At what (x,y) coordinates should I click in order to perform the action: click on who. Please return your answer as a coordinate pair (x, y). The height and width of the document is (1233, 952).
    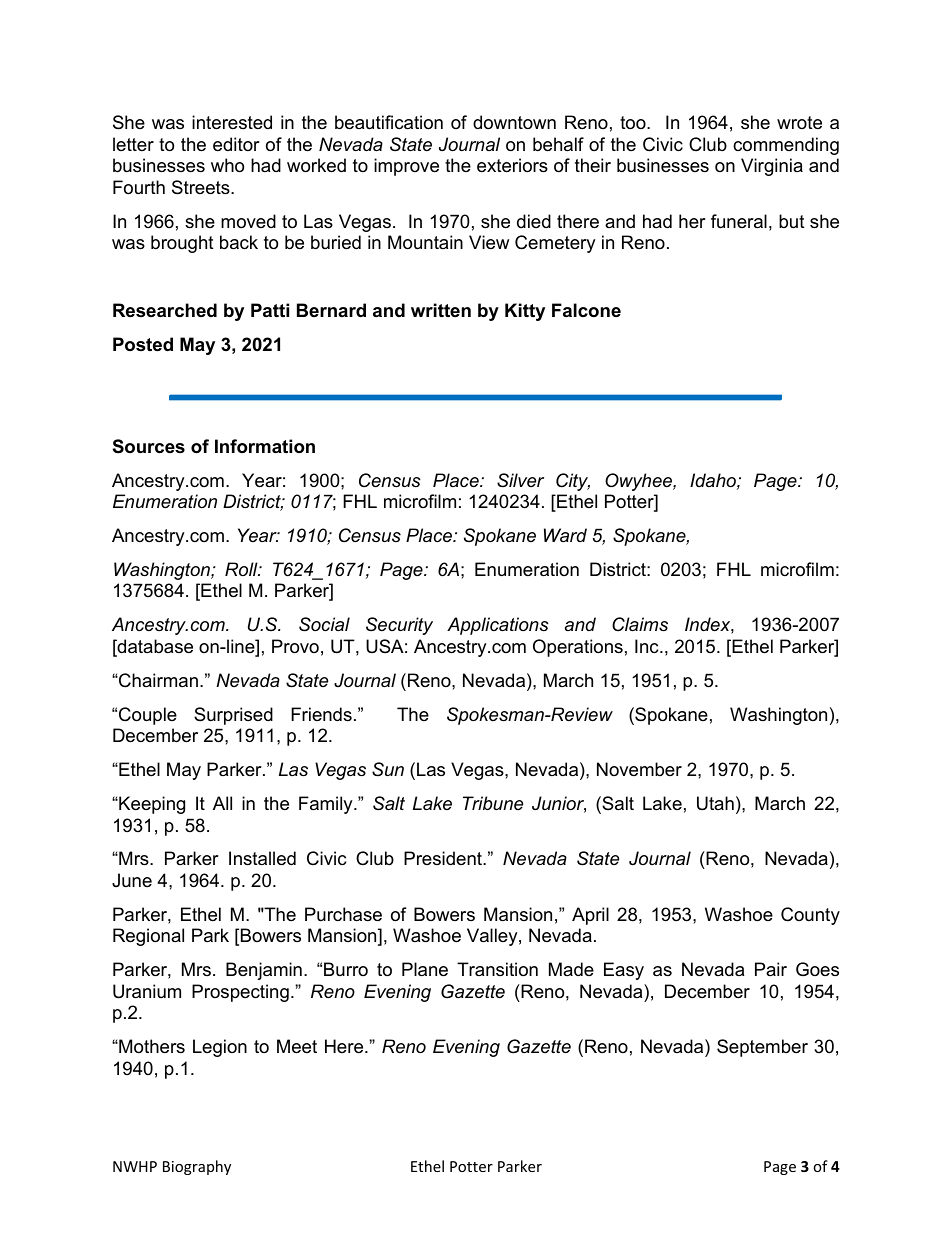
    Looking at the image, I should click on (227, 165).
